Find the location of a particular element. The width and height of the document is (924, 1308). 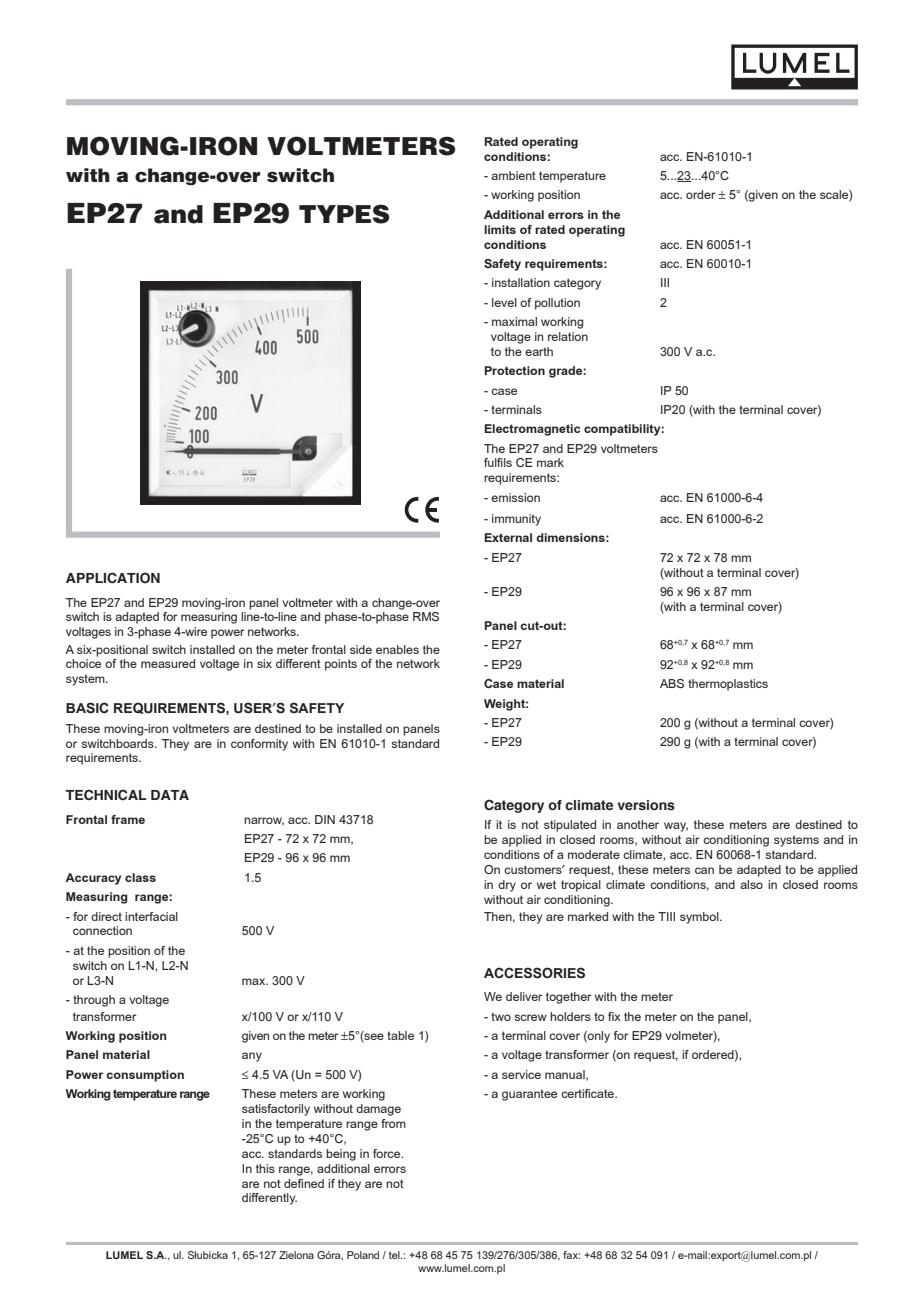

class is located at coordinates (140, 877).
